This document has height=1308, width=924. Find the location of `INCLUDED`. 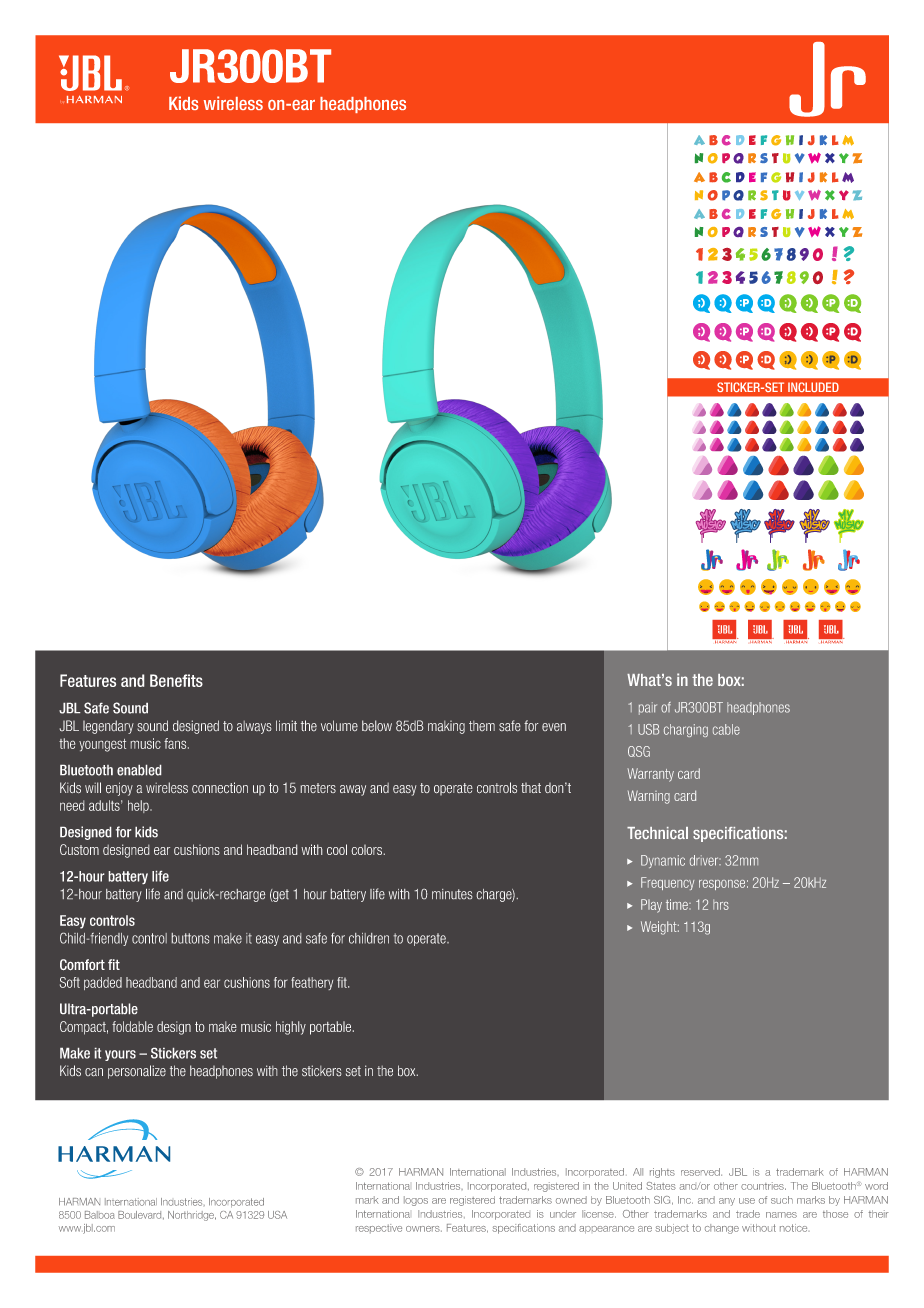

INCLUDED is located at coordinates (813, 387).
